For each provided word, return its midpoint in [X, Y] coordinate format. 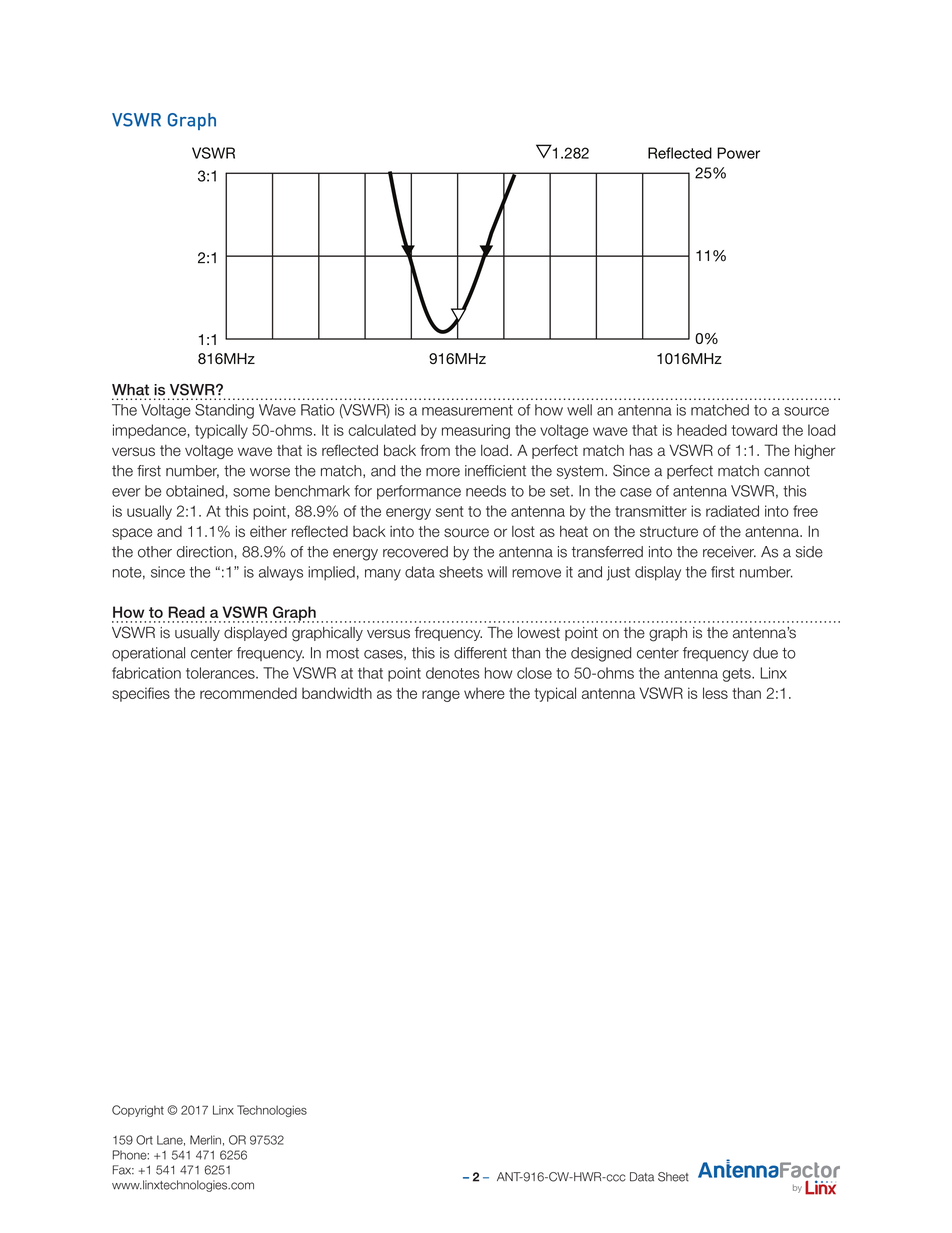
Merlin [205, 1140]
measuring [476, 431]
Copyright [138, 1111]
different [480, 653]
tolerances [221, 673]
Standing [224, 411]
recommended [248, 693]
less [715, 693]
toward [754, 430]
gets [737, 675]
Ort [144, 1140]
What [130, 390]
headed [702, 430]
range [441, 696]
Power [738, 153]
